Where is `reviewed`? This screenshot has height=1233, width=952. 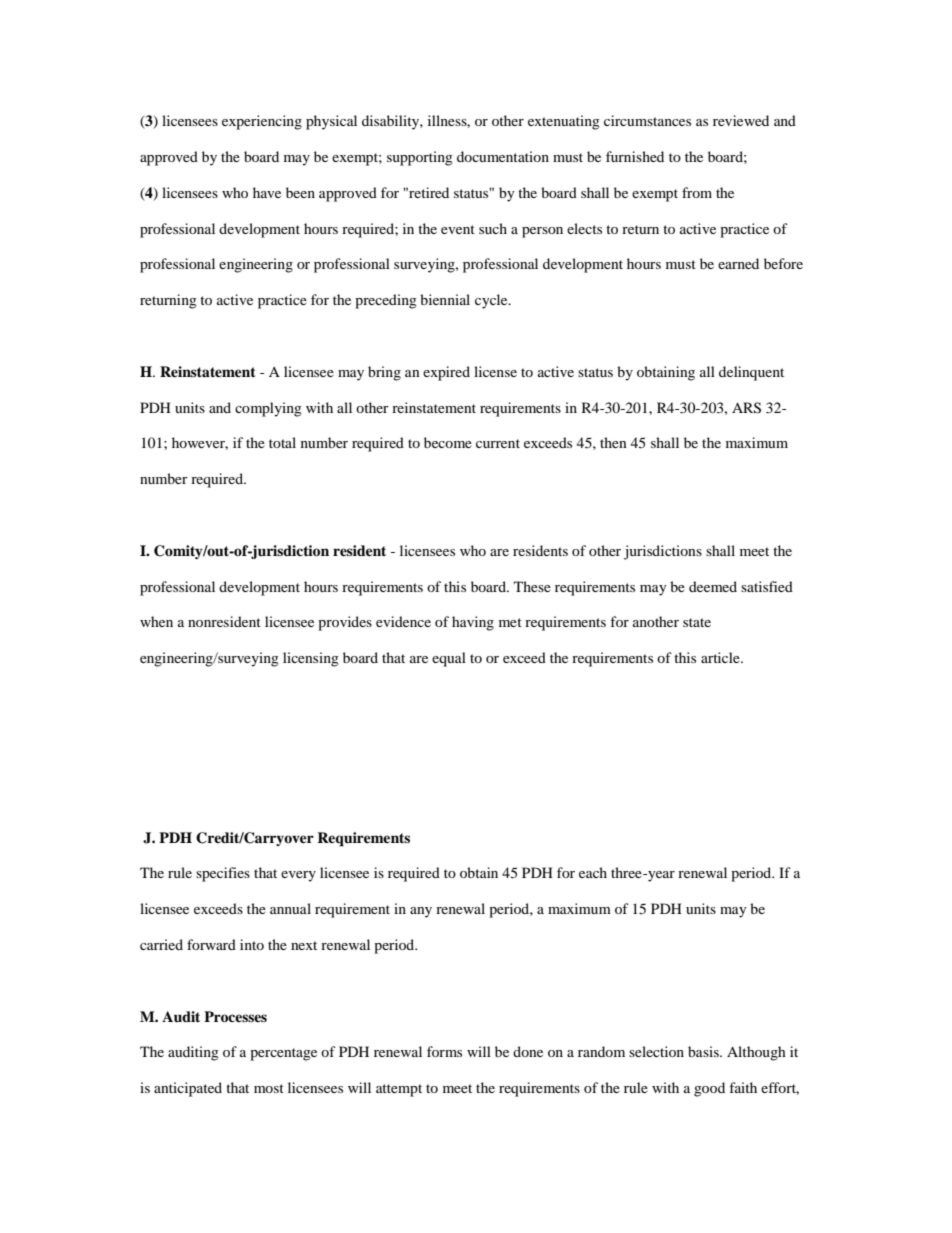 reviewed is located at coordinates (741, 120).
